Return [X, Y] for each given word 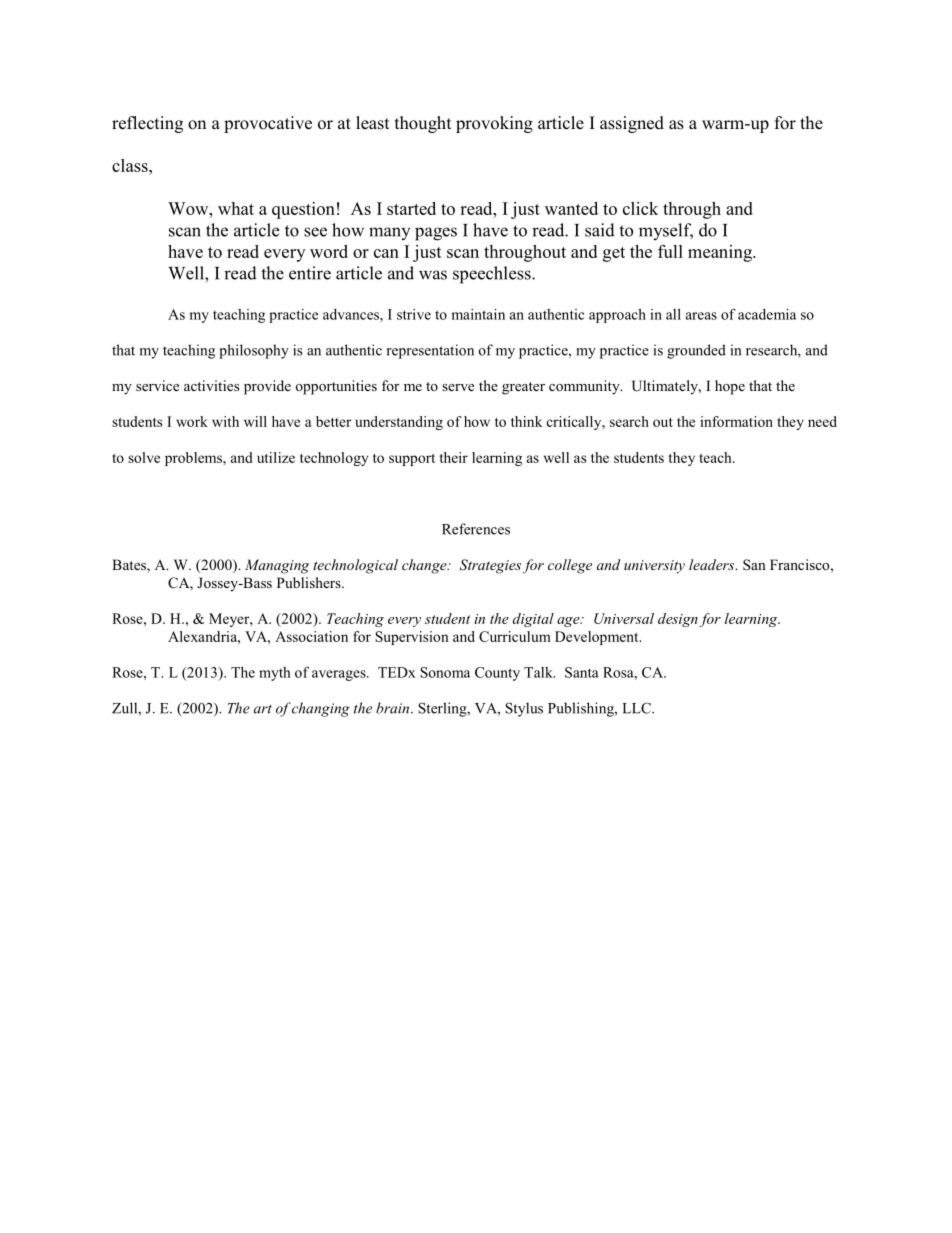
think [526, 421]
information [736, 421]
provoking [494, 124]
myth [275, 674]
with [225, 421]
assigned [632, 124]
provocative [268, 124]
